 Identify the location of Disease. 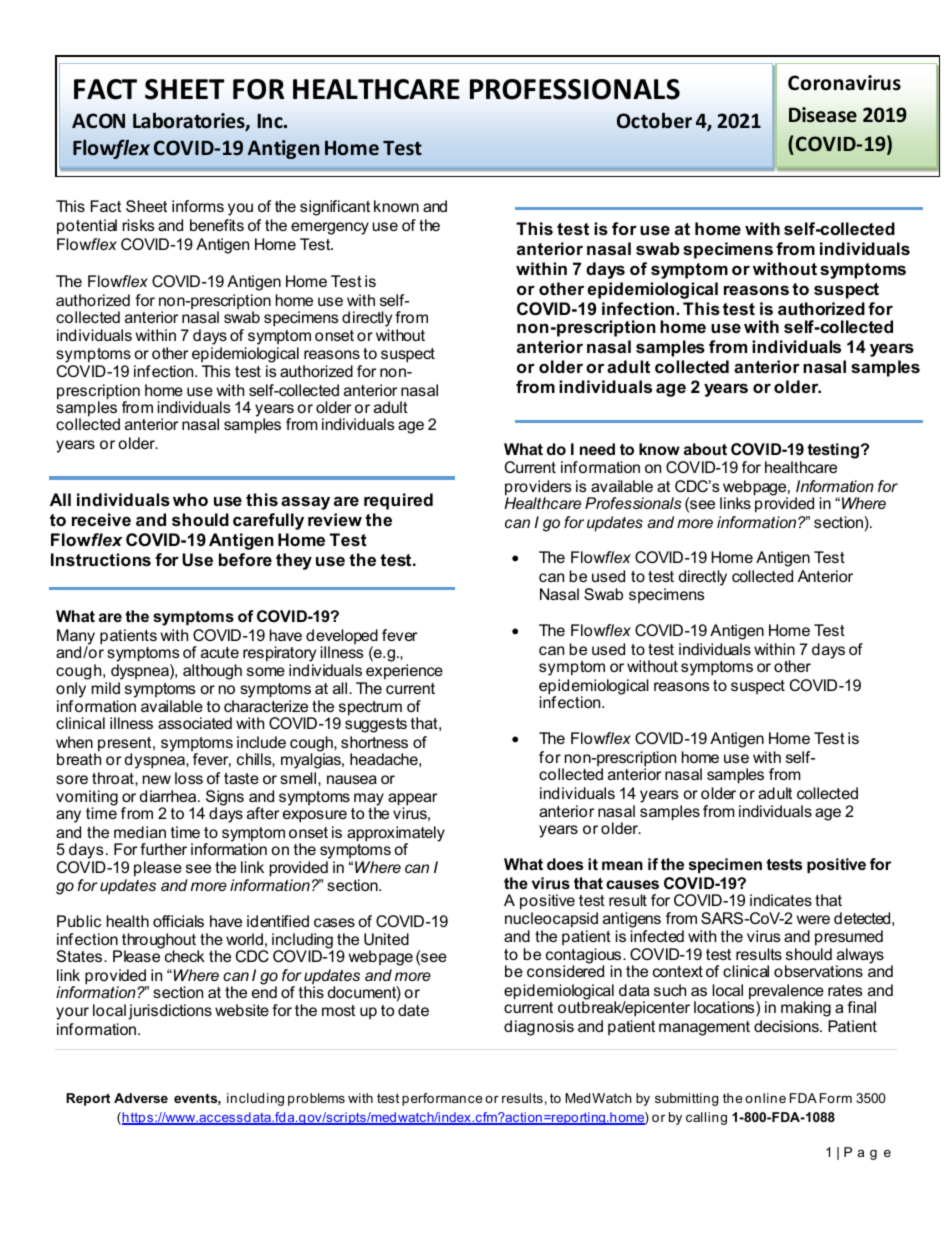
(823, 115).
